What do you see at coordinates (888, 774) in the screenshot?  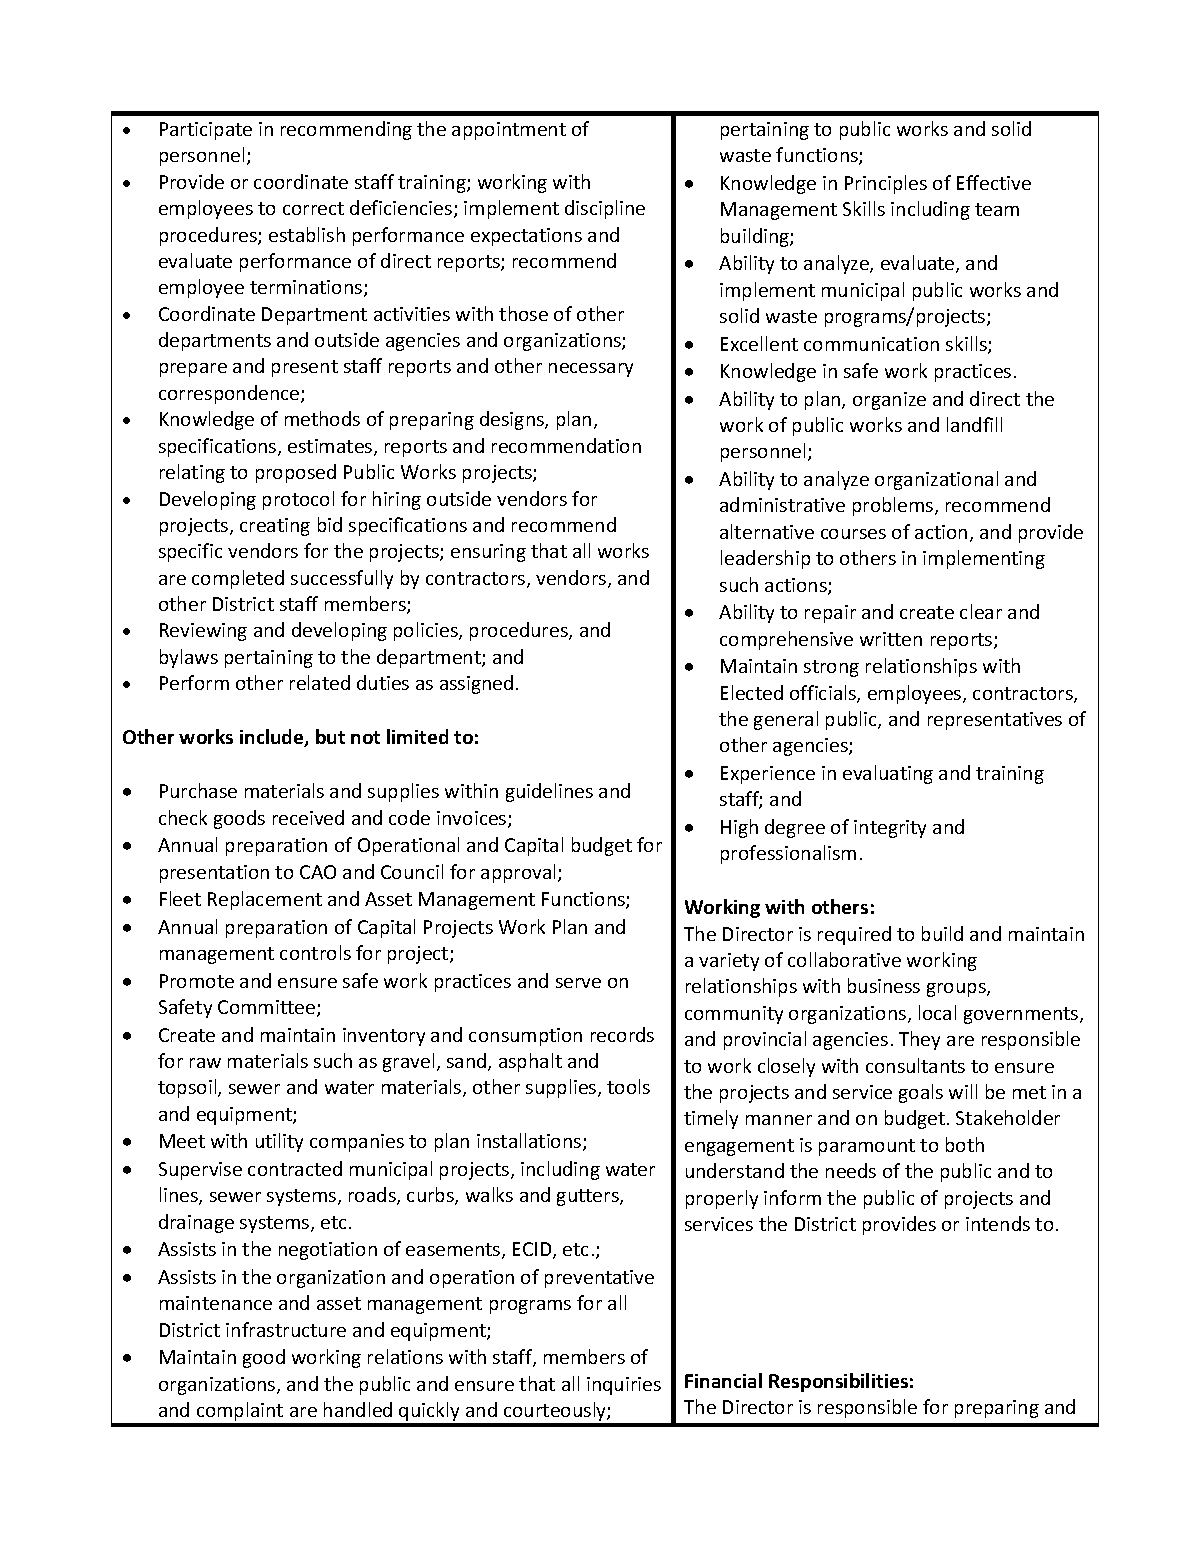 I see `evaluating` at bounding box center [888, 774].
